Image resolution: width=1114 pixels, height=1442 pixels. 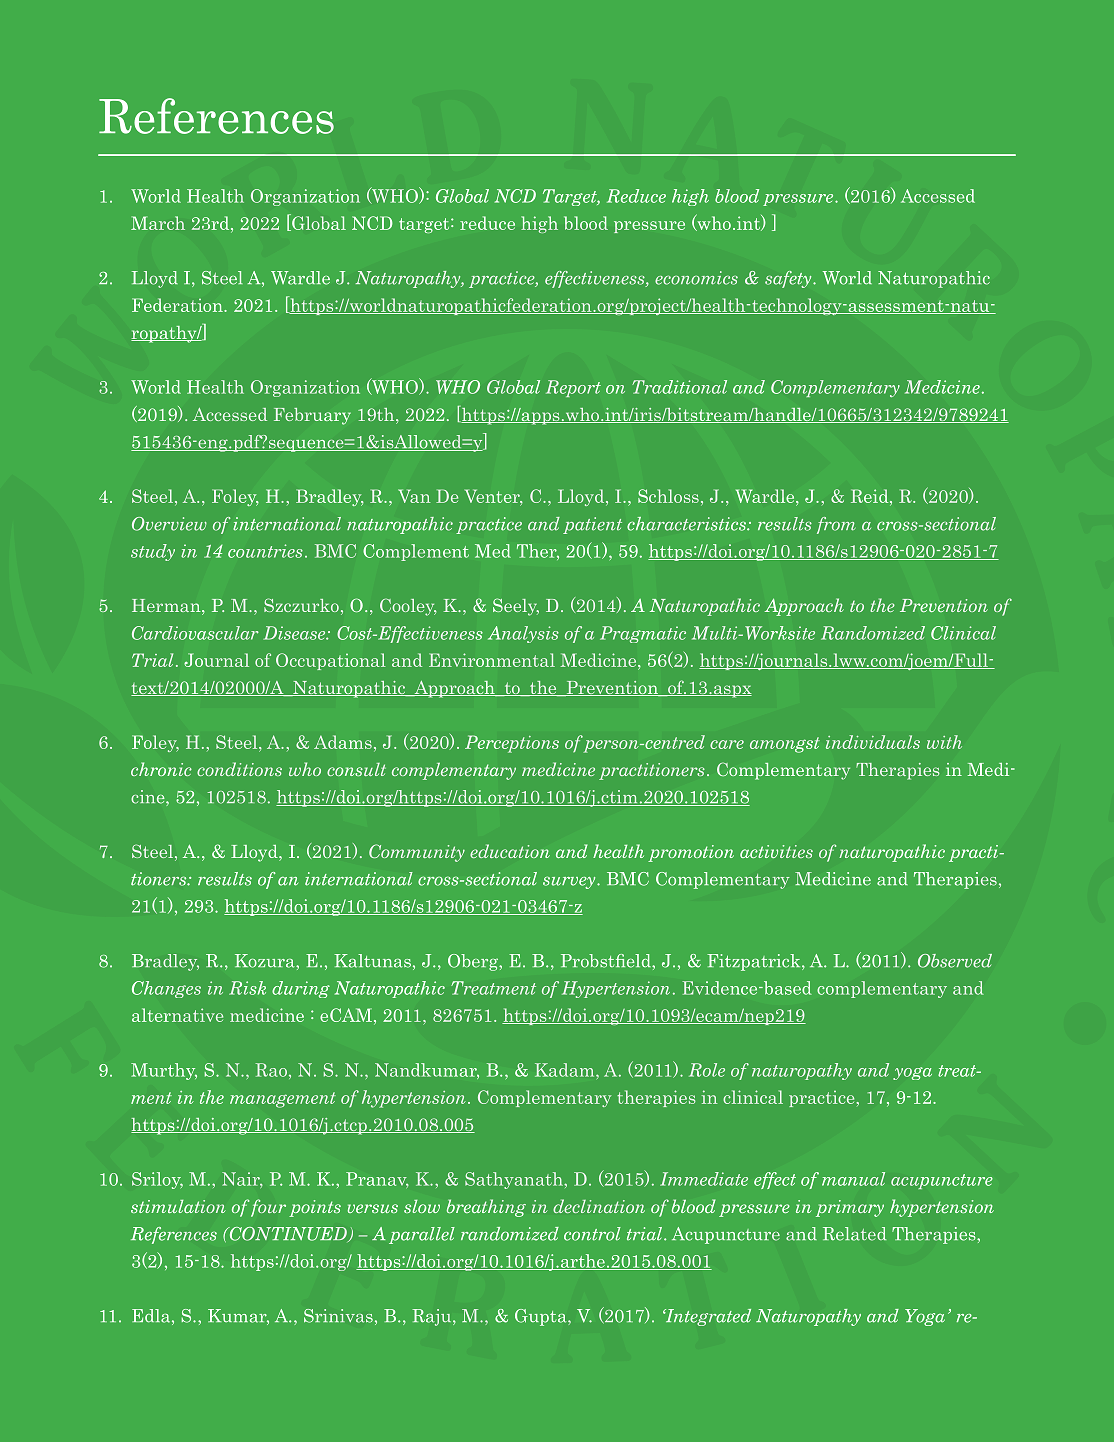 What do you see at coordinates (789, 279) in the document?
I see `safety` at bounding box center [789, 279].
